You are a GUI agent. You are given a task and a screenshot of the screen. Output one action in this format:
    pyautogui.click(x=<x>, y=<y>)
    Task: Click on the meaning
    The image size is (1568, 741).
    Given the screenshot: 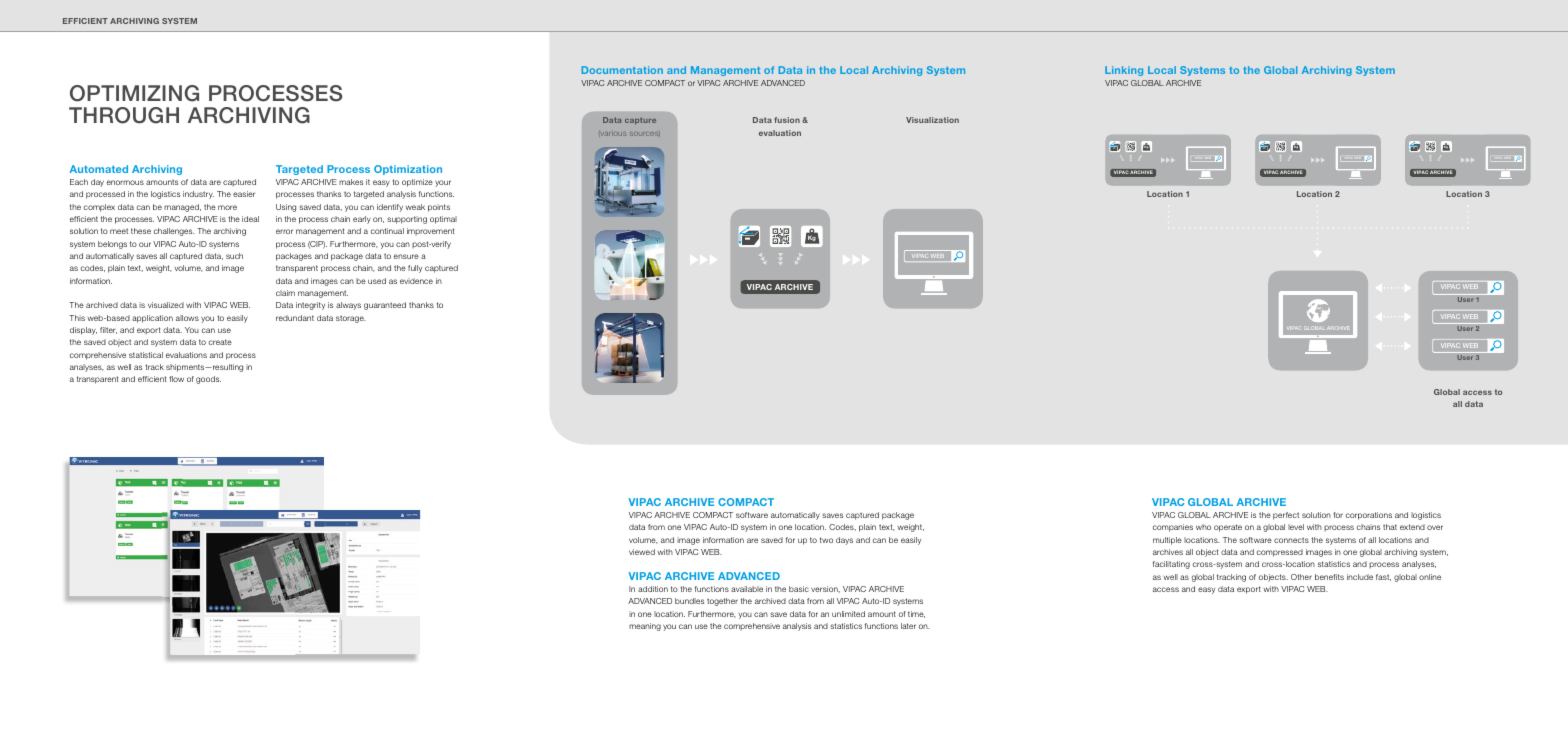 What is the action you would take?
    pyautogui.click(x=645, y=627)
